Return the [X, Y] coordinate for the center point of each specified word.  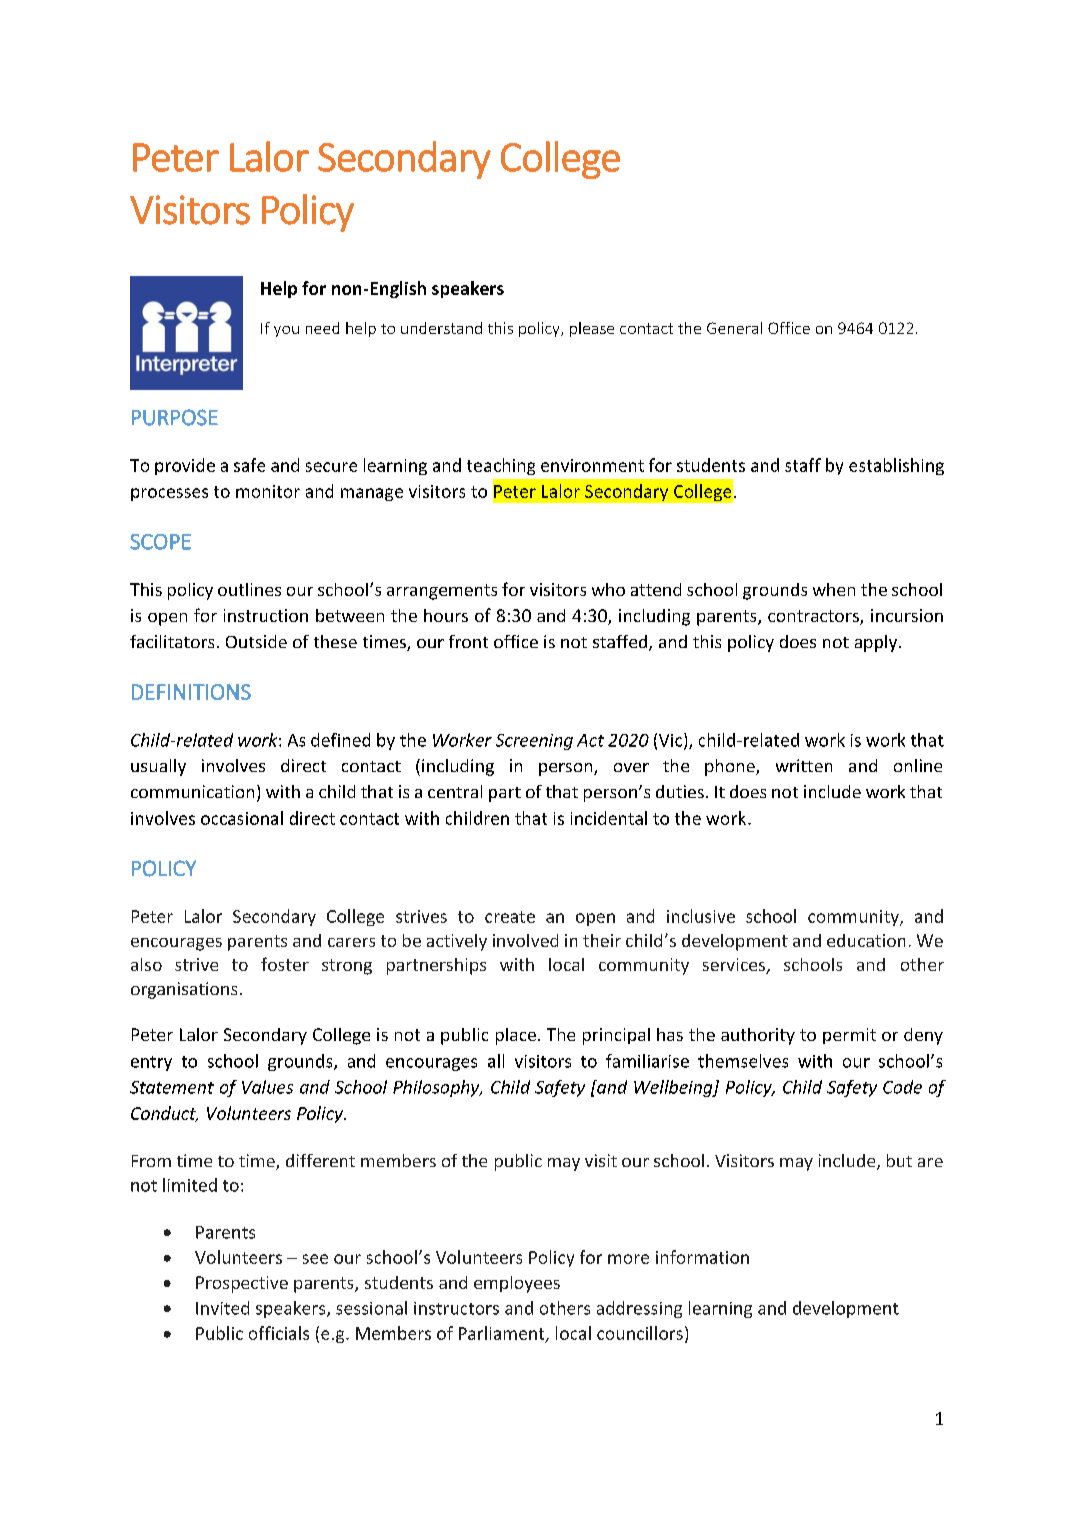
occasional [242, 818]
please [592, 329]
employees [517, 1284]
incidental [609, 818]
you [286, 331]
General [734, 328]
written [804, 765]
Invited [222, 1308]
